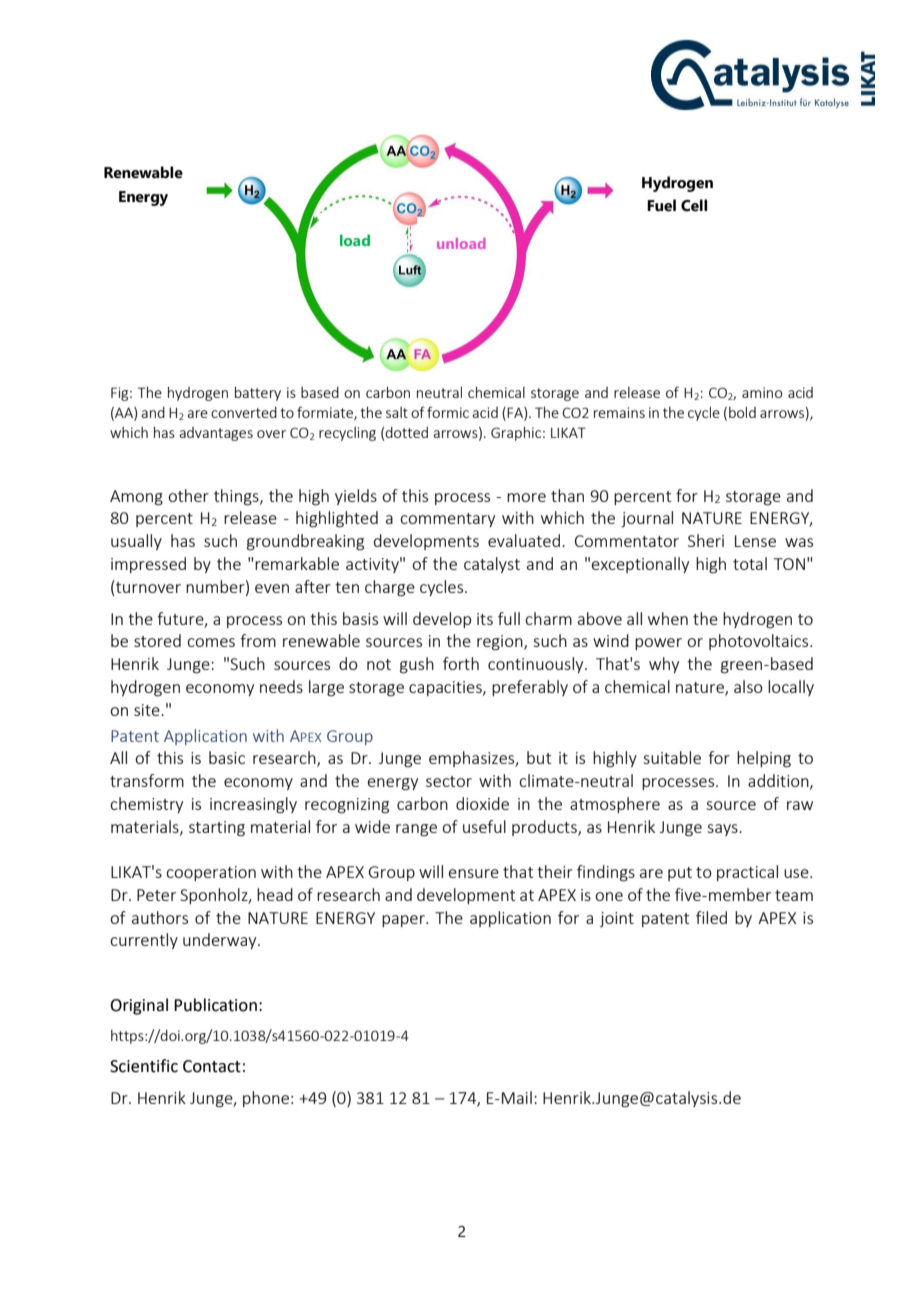 This screenshot has width=924, height=1308. I want to click on Sheri, so click(706, 540).
